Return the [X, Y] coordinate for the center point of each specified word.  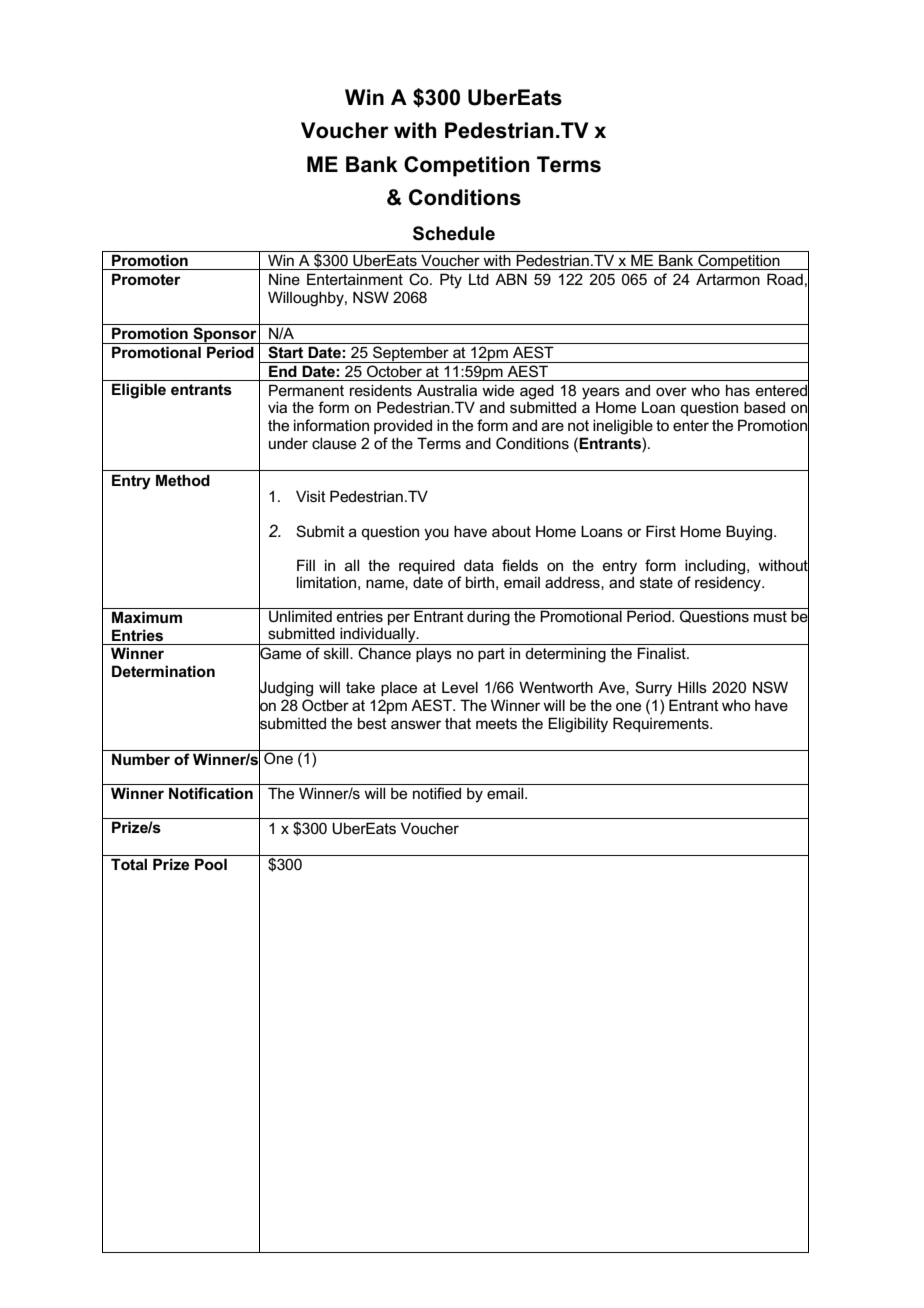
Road [785, 279]
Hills [692, 687]
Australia [447, 390]
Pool [211, 864]
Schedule [454, 233]
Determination [163, 671]
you [436, 534]
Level [460, 687]
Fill [306, 565]
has [738, 390]
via [277, 407]
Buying [750, 533]
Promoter [146, 279]
